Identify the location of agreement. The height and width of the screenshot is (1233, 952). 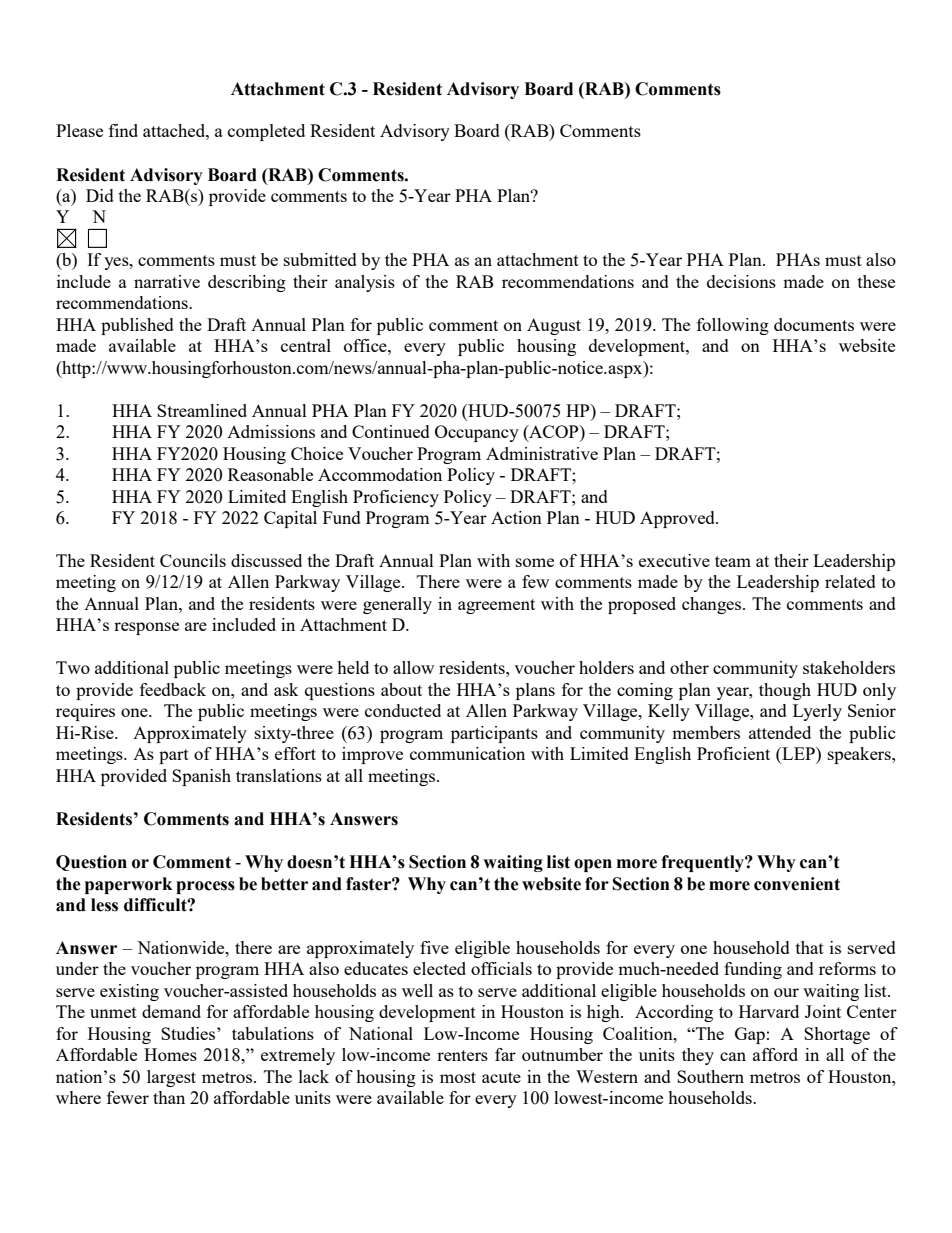
(496, 606).
